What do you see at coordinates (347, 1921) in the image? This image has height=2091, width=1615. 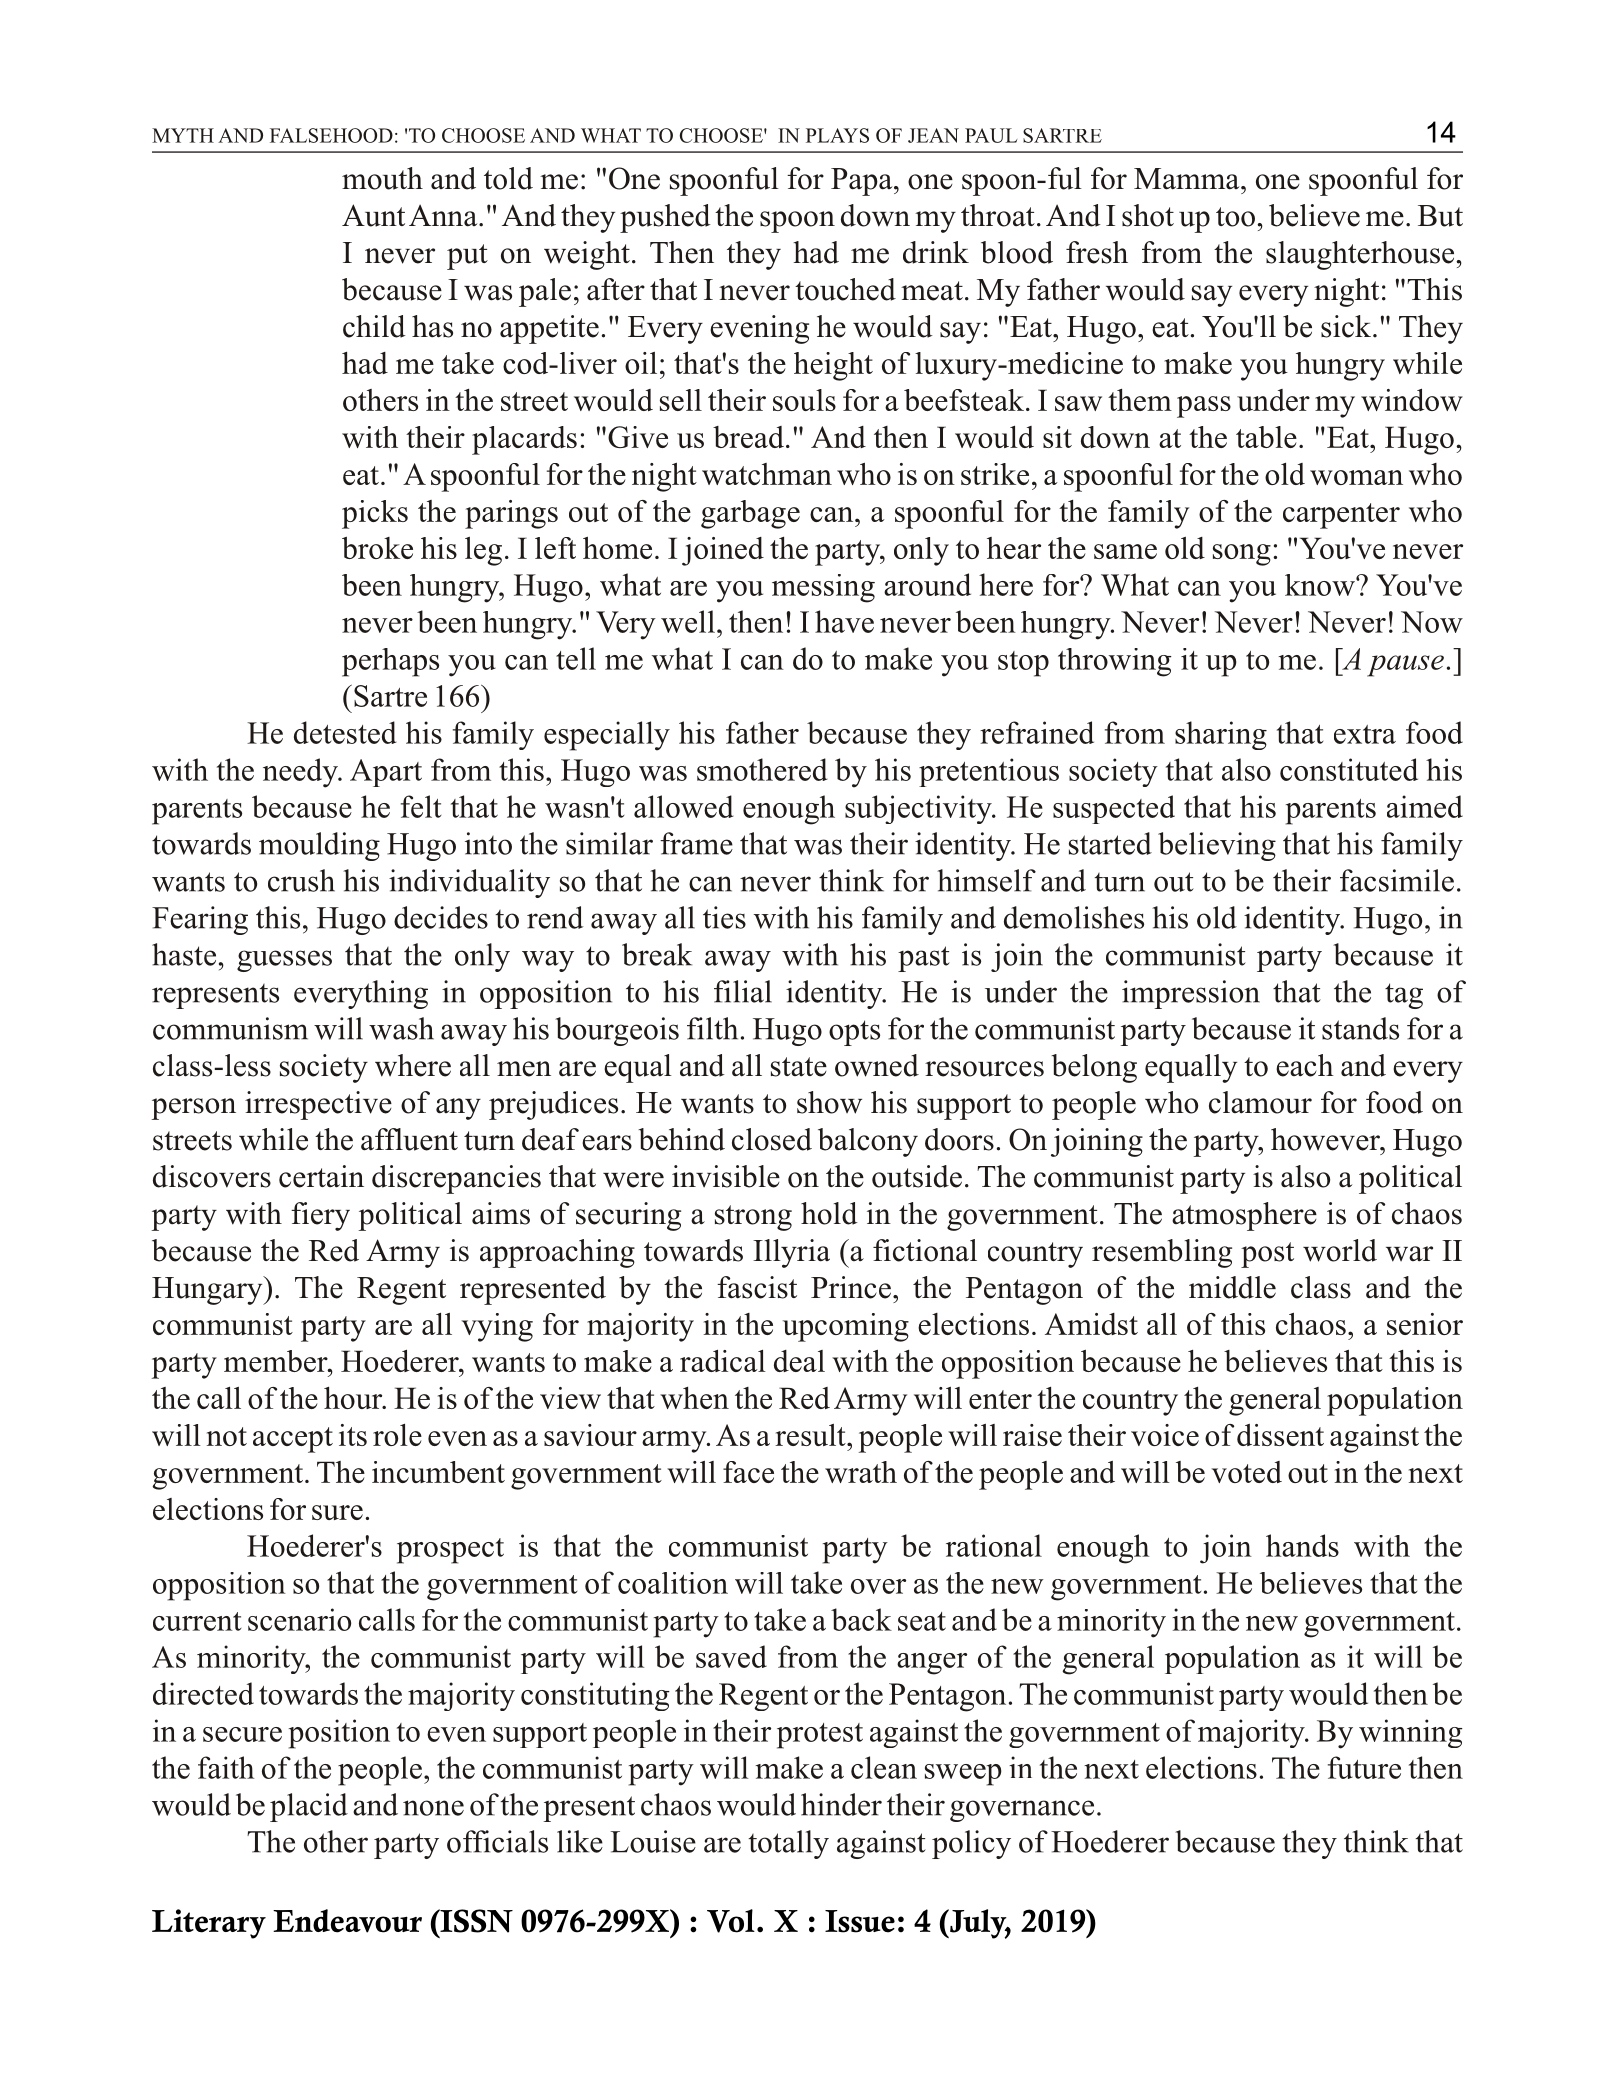 I see `Endeavour` at bounding box center [347, 1921].
